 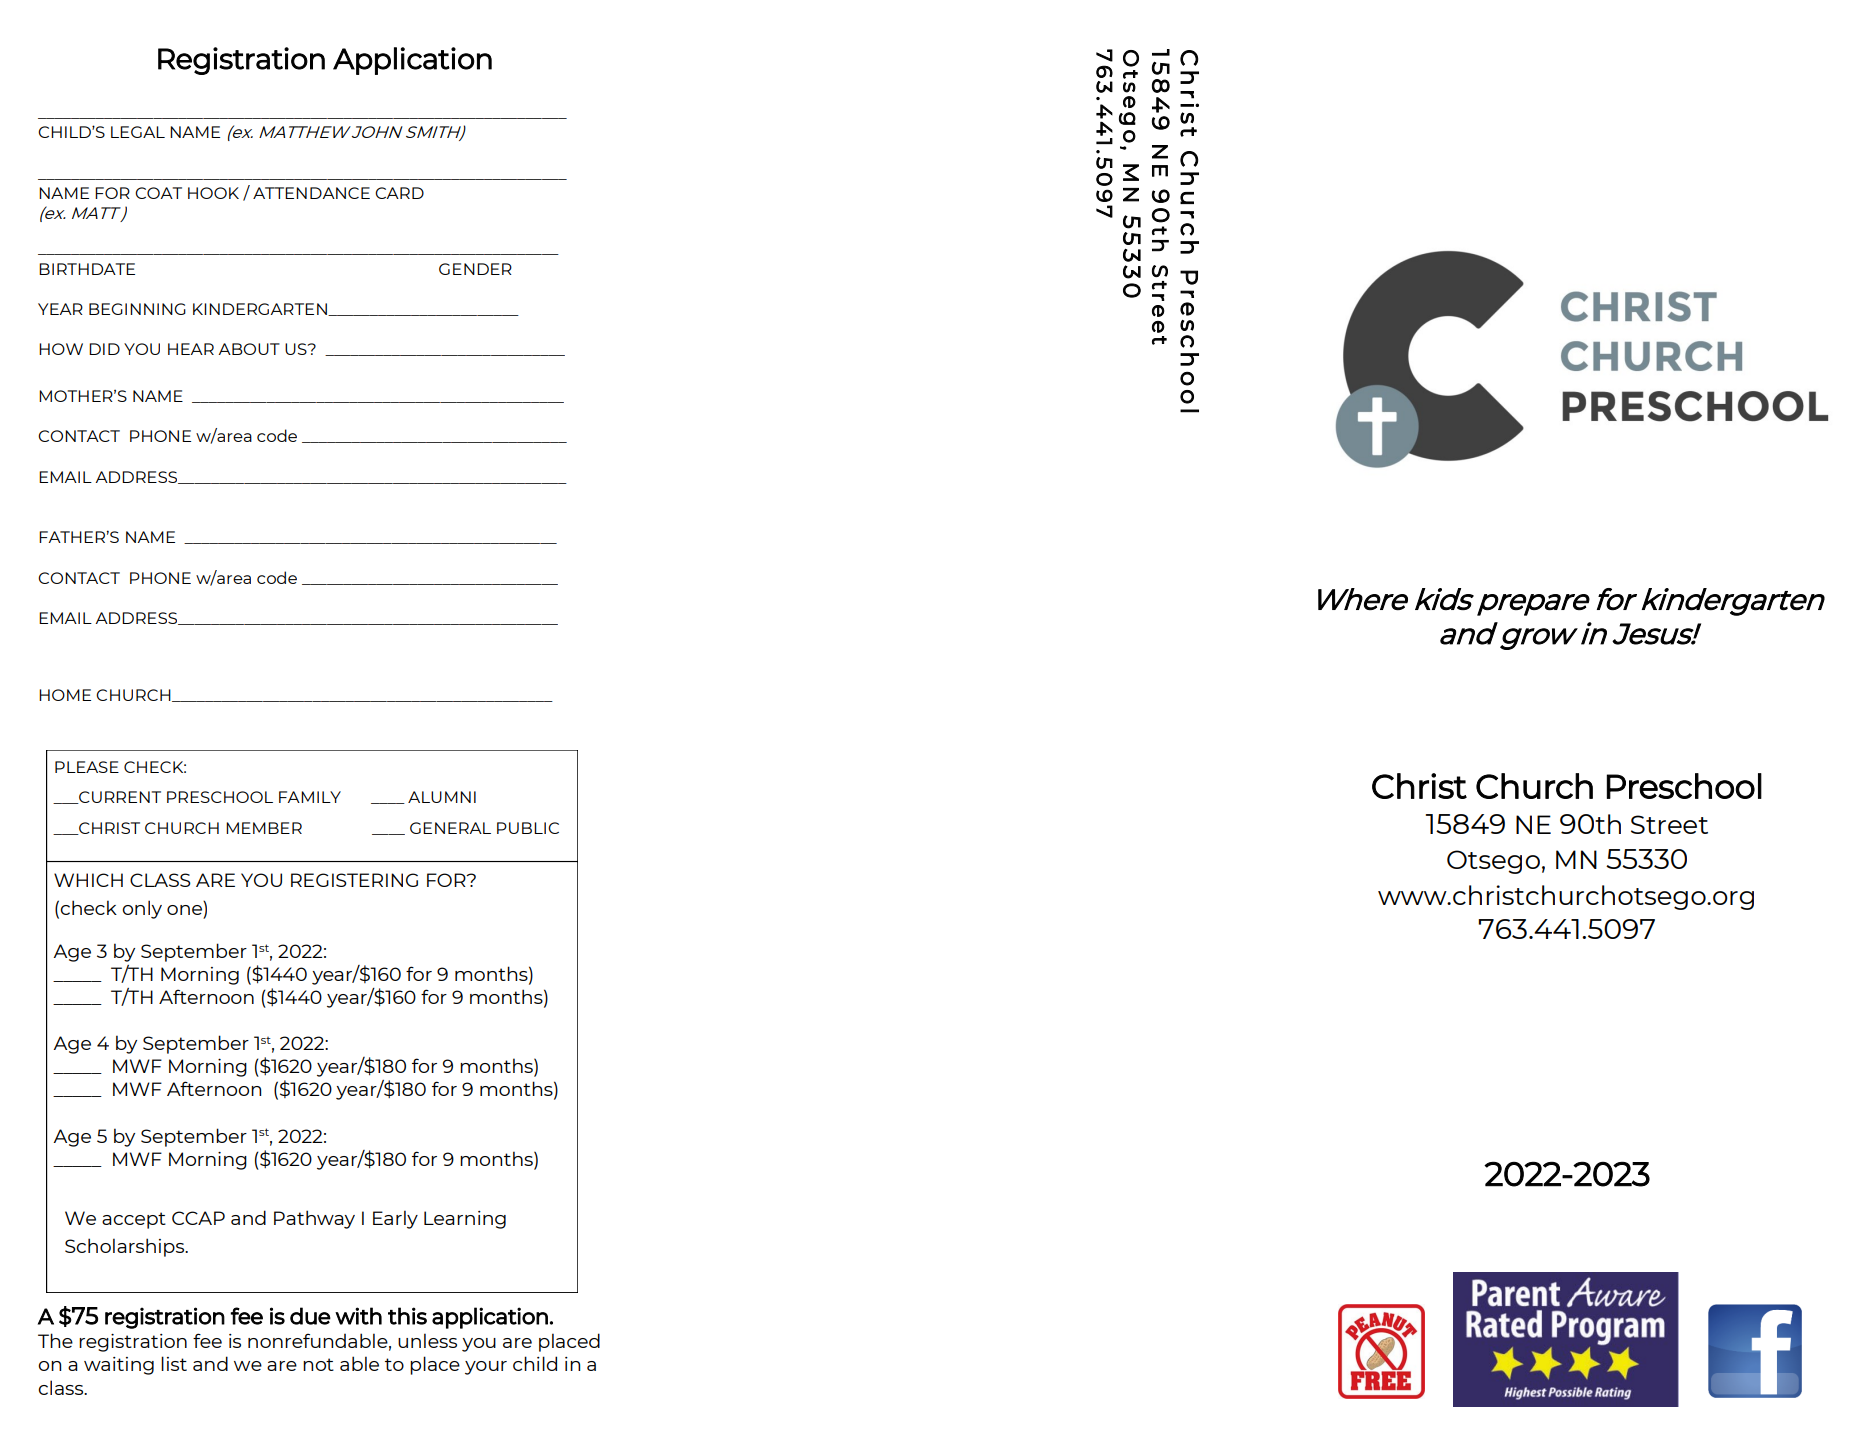 What do you see at coordinates (399, 193) in the document?
I see `CARD` at bounding box center [399, 193].
